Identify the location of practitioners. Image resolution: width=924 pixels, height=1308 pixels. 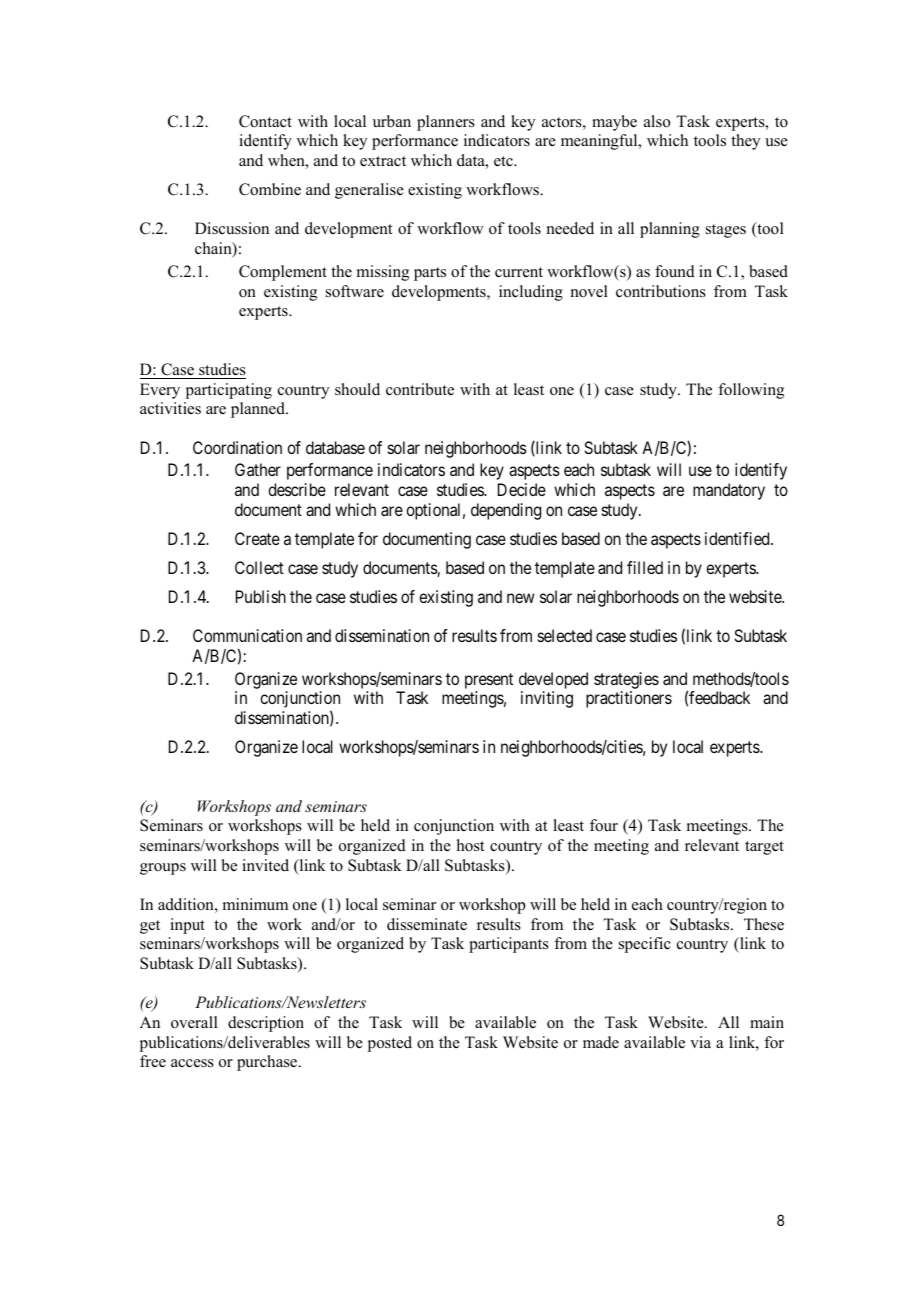
(629, 699).
